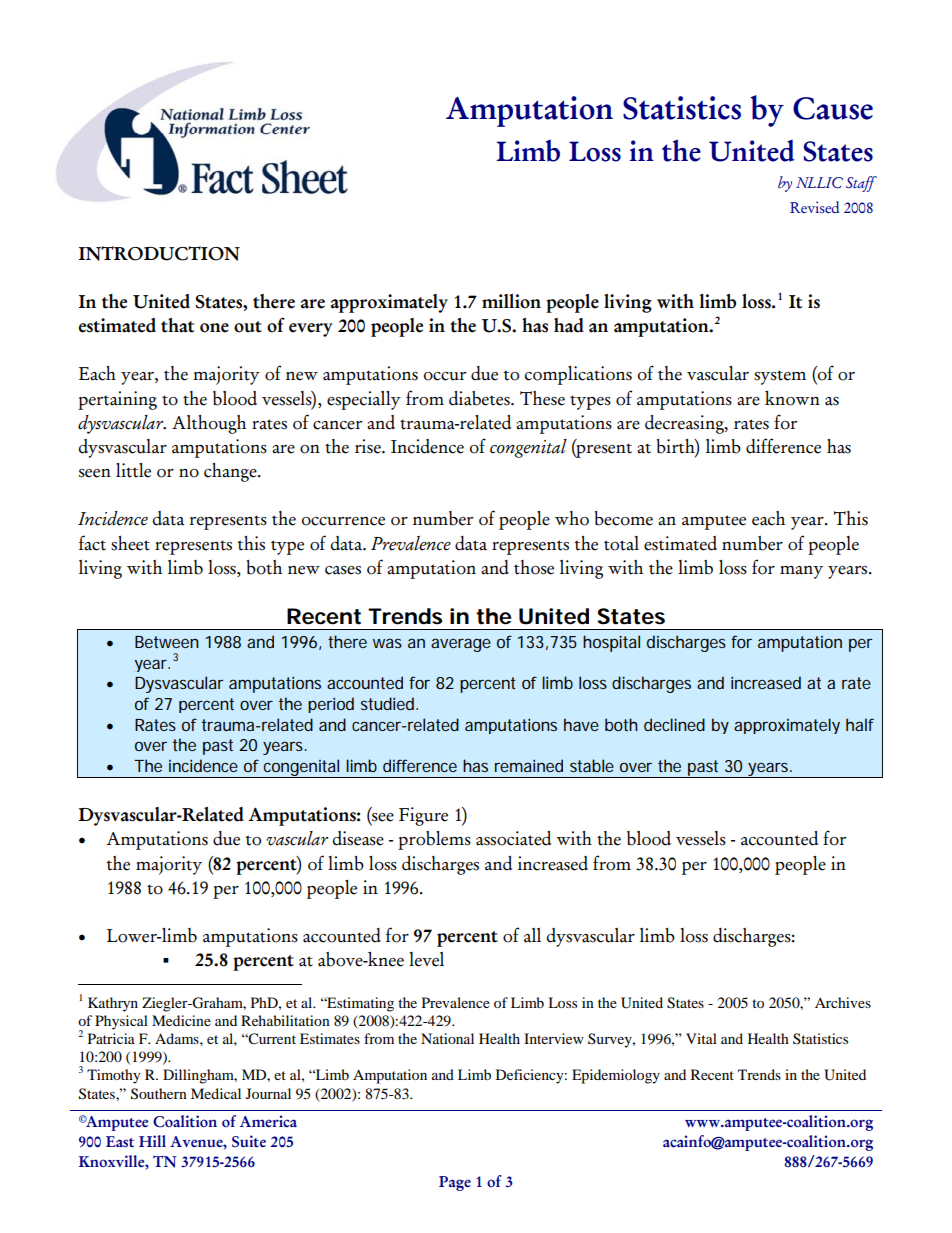 This document has height=1233, width=952. Describe the element at coordinates (152, 1141) in the document. I see `Hill` at that location.
